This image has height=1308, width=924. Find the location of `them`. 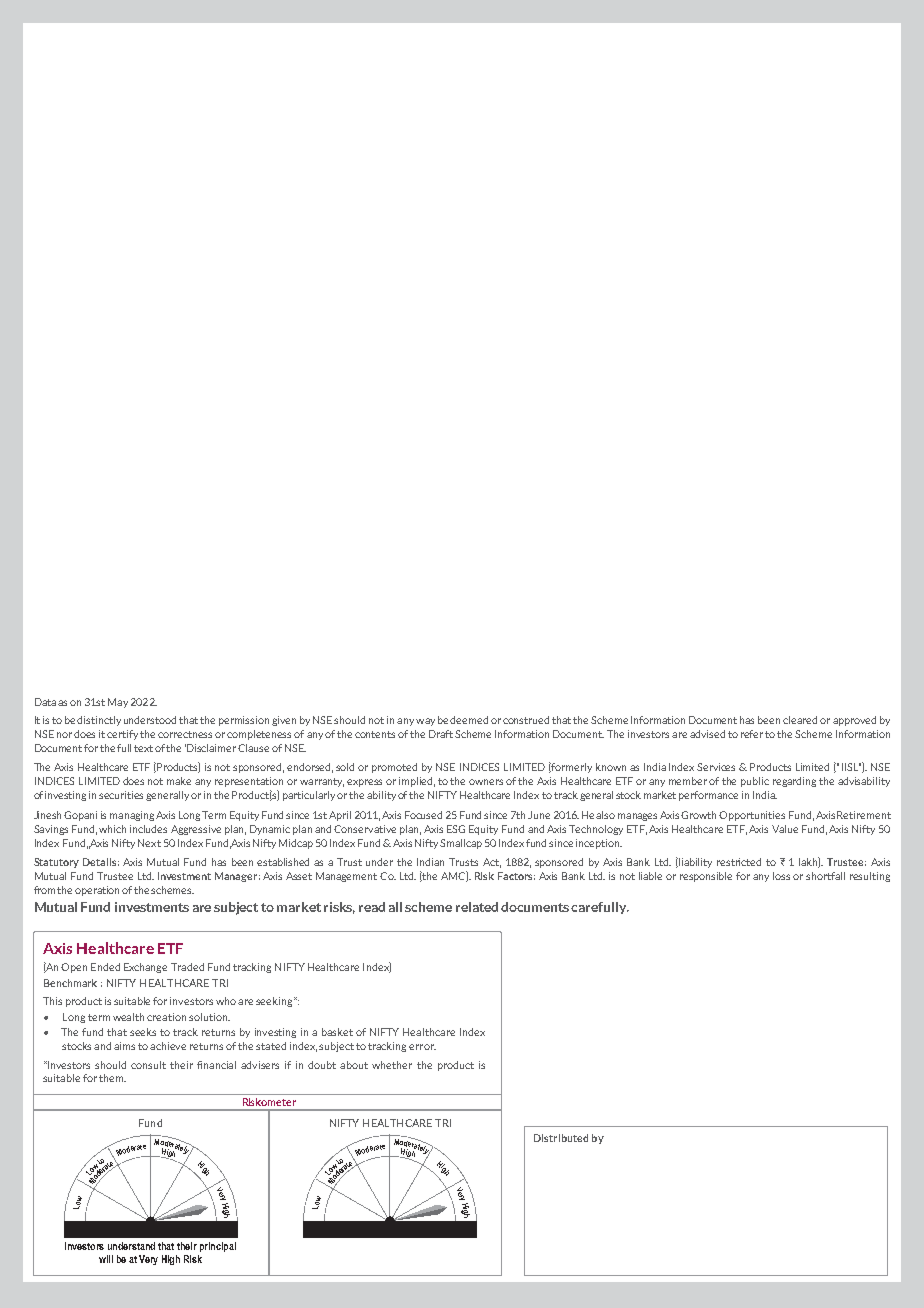

them is located at coordinates (112, 1078).
